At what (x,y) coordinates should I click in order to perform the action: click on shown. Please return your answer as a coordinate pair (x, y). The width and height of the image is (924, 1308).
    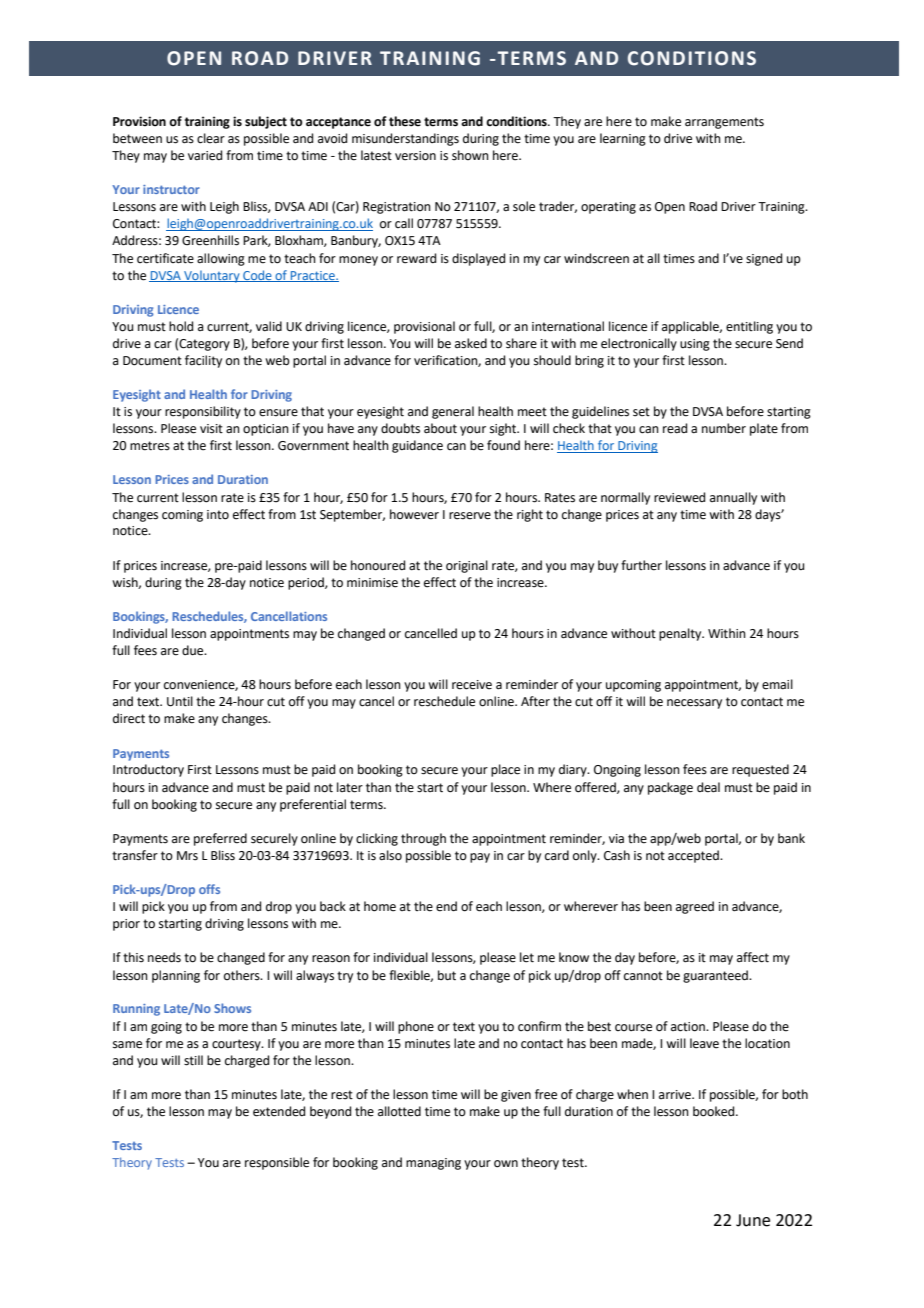
    Looking at the image, I should click on (470, 155).
